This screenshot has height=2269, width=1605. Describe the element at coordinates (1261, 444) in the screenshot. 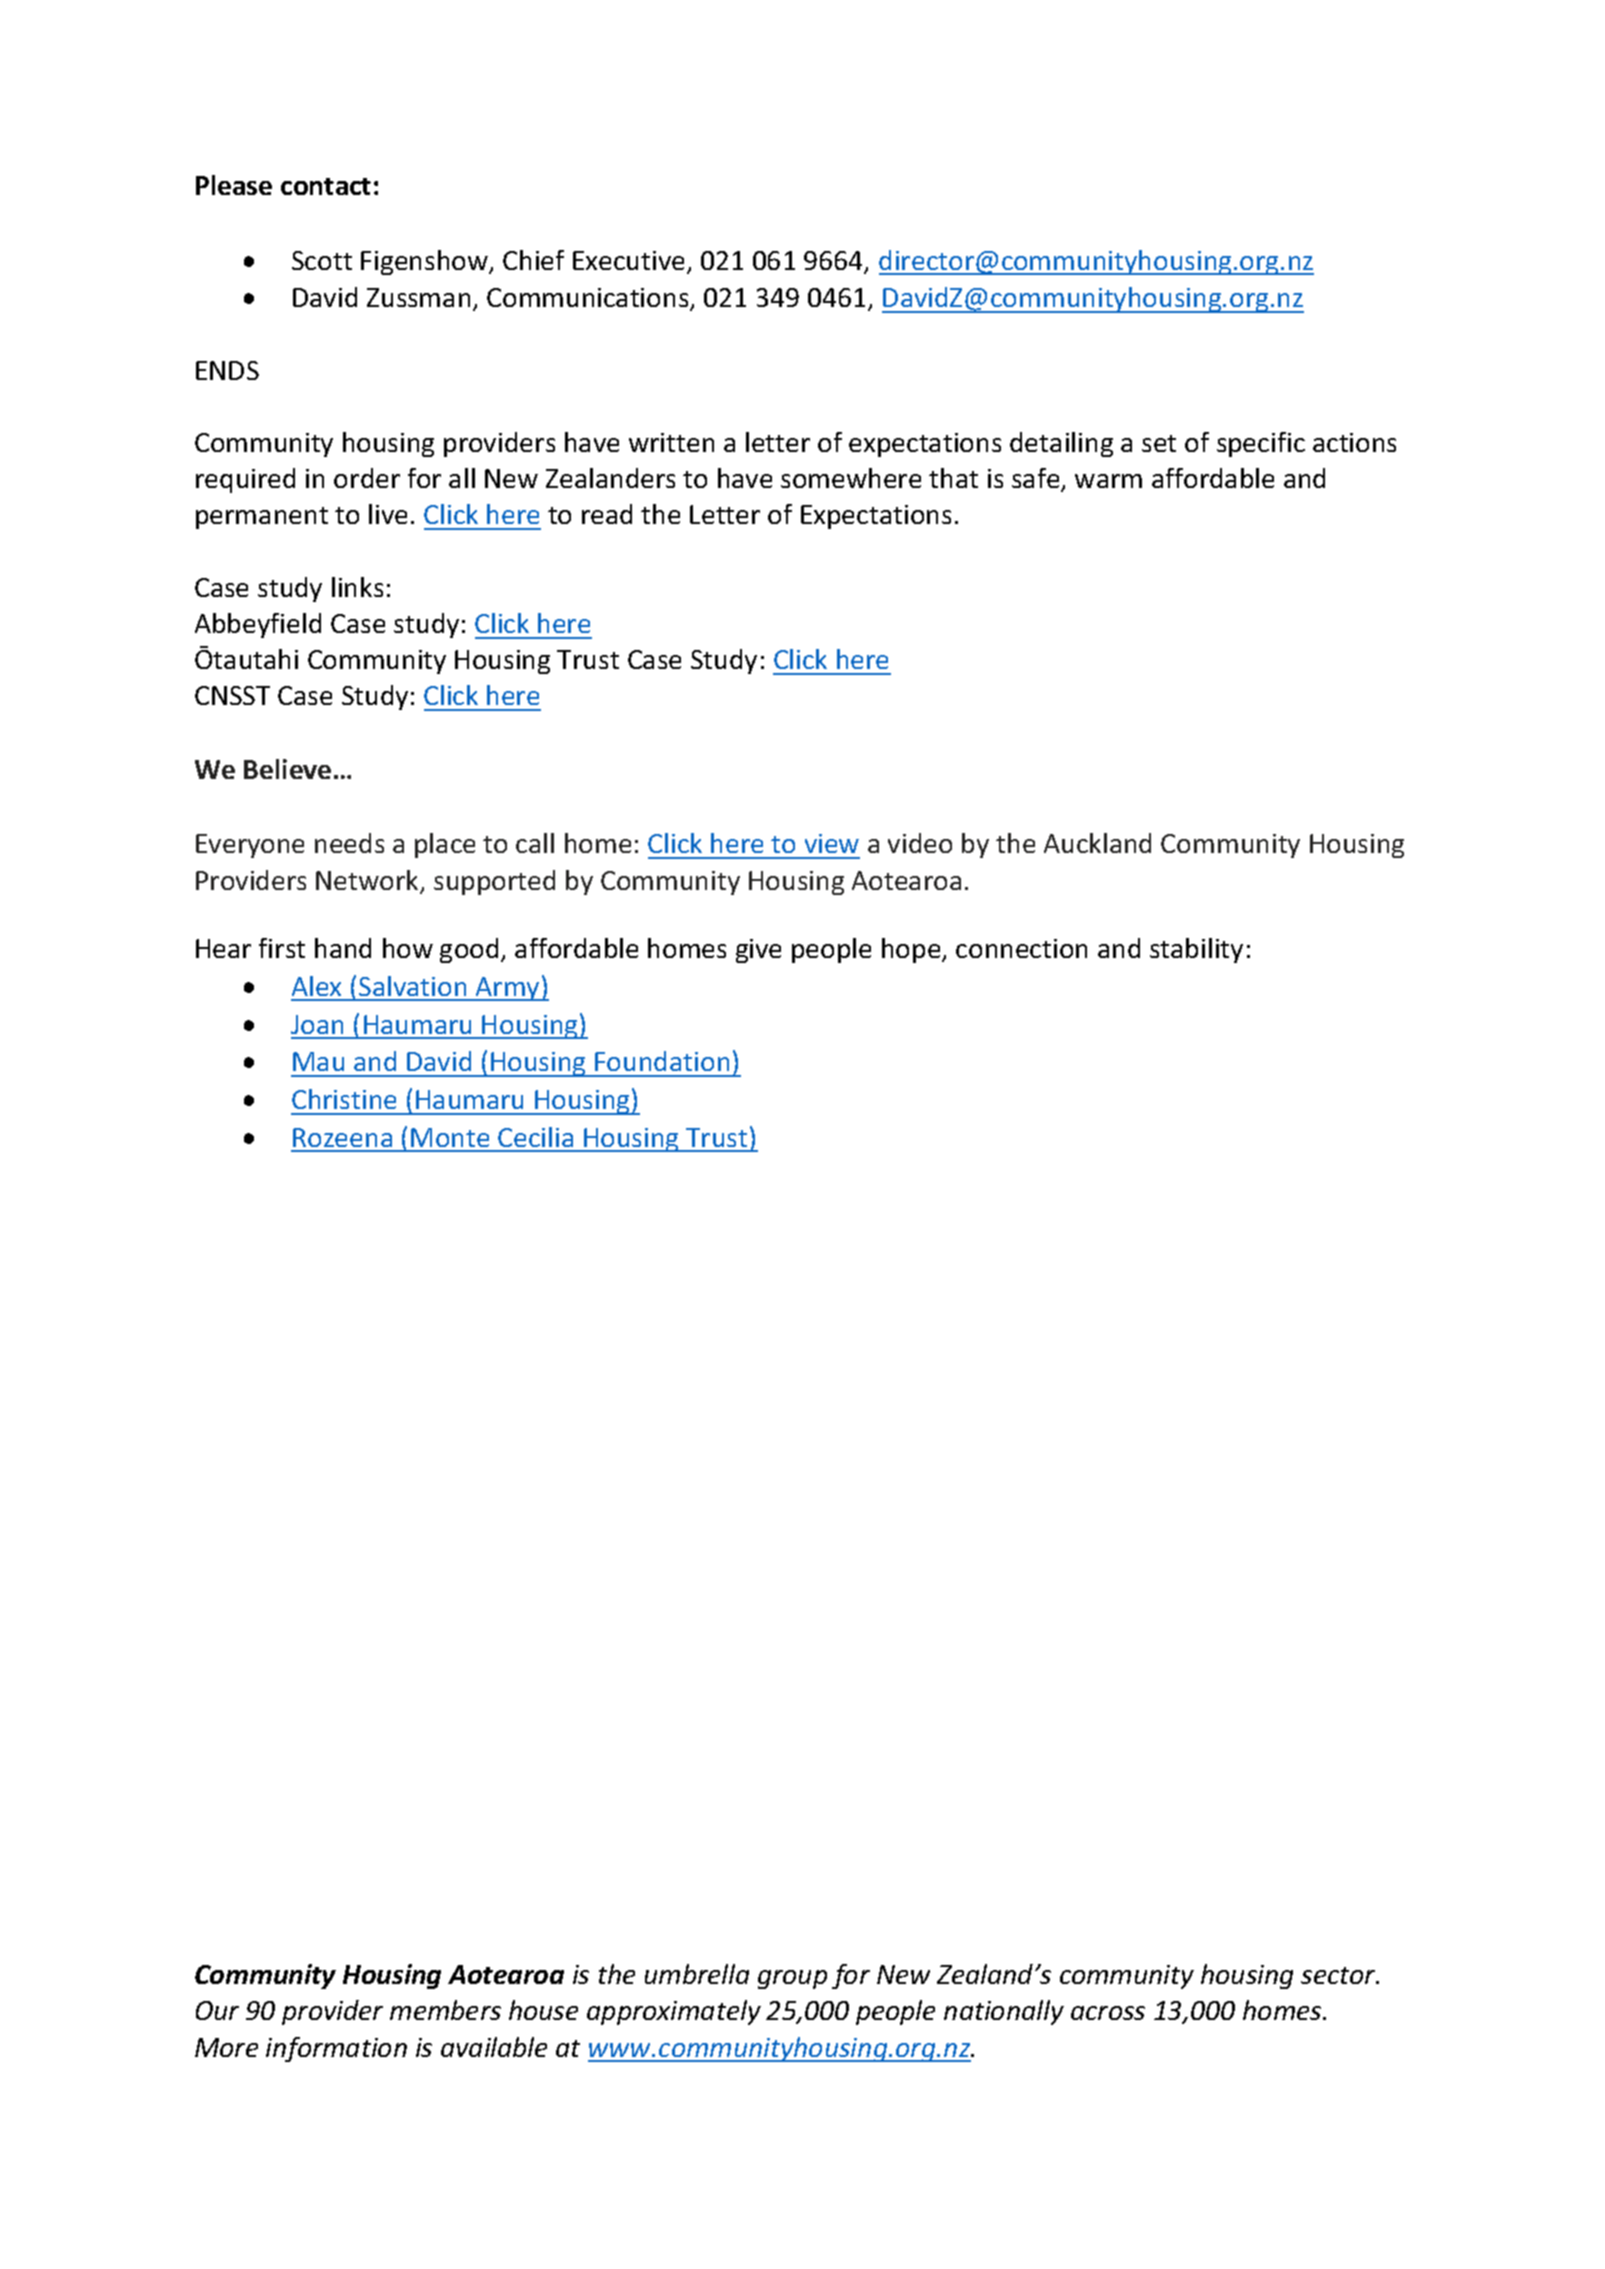

I see `specific` at that location.
